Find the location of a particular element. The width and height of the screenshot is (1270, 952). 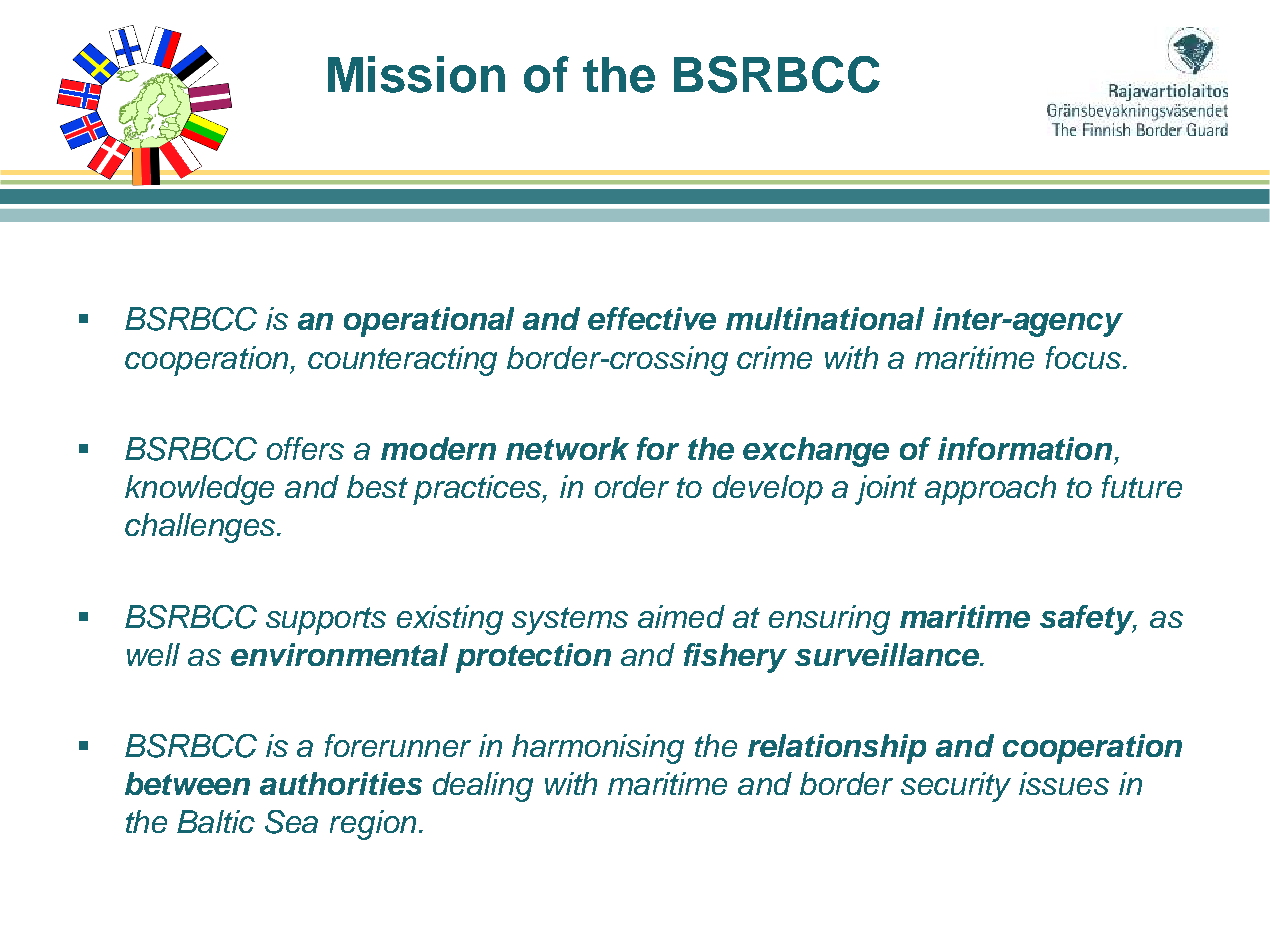

information is located at coordinates (1025, 448).
